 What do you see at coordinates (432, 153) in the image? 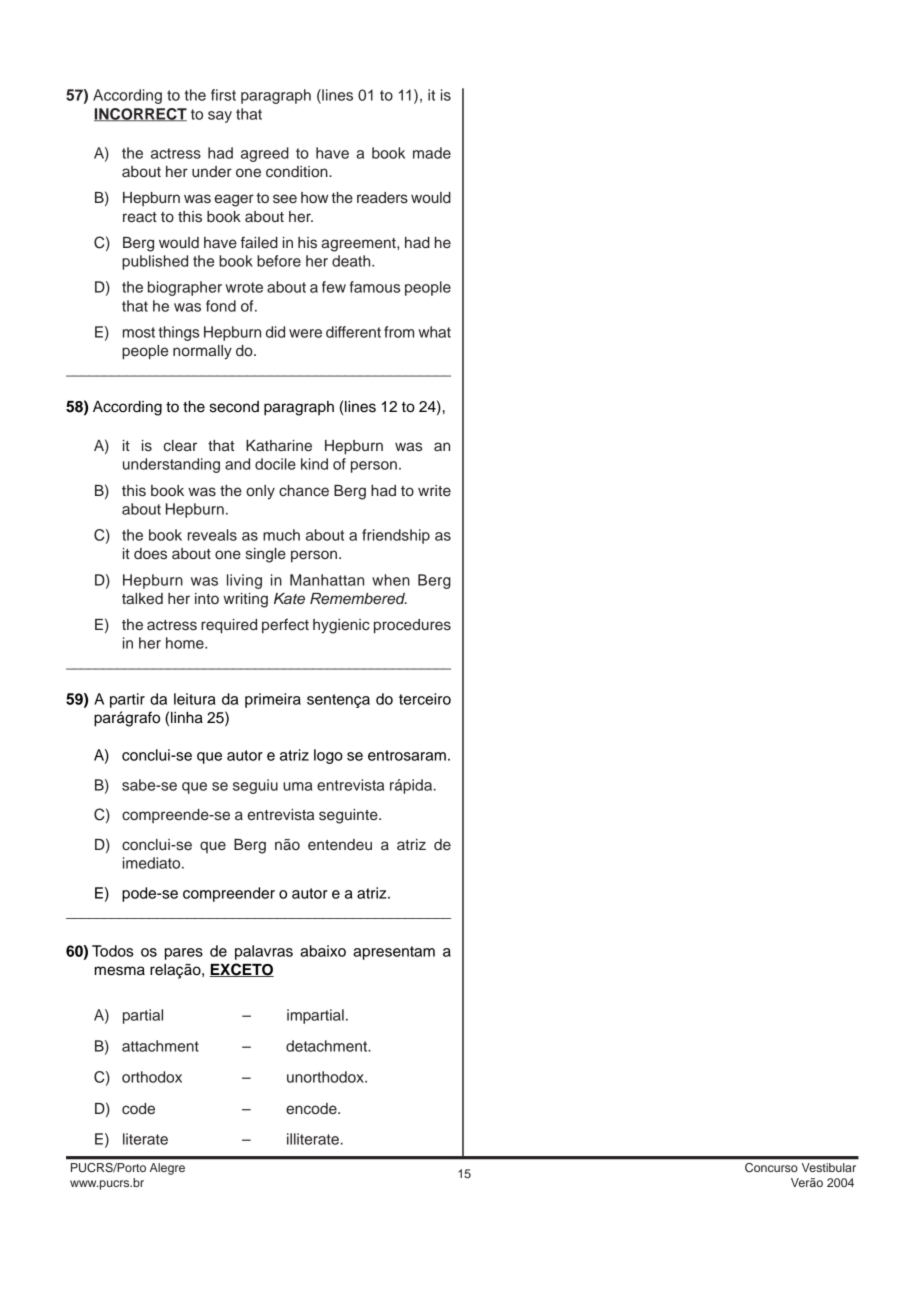
I see `made` at bounding box center [432, 153].
